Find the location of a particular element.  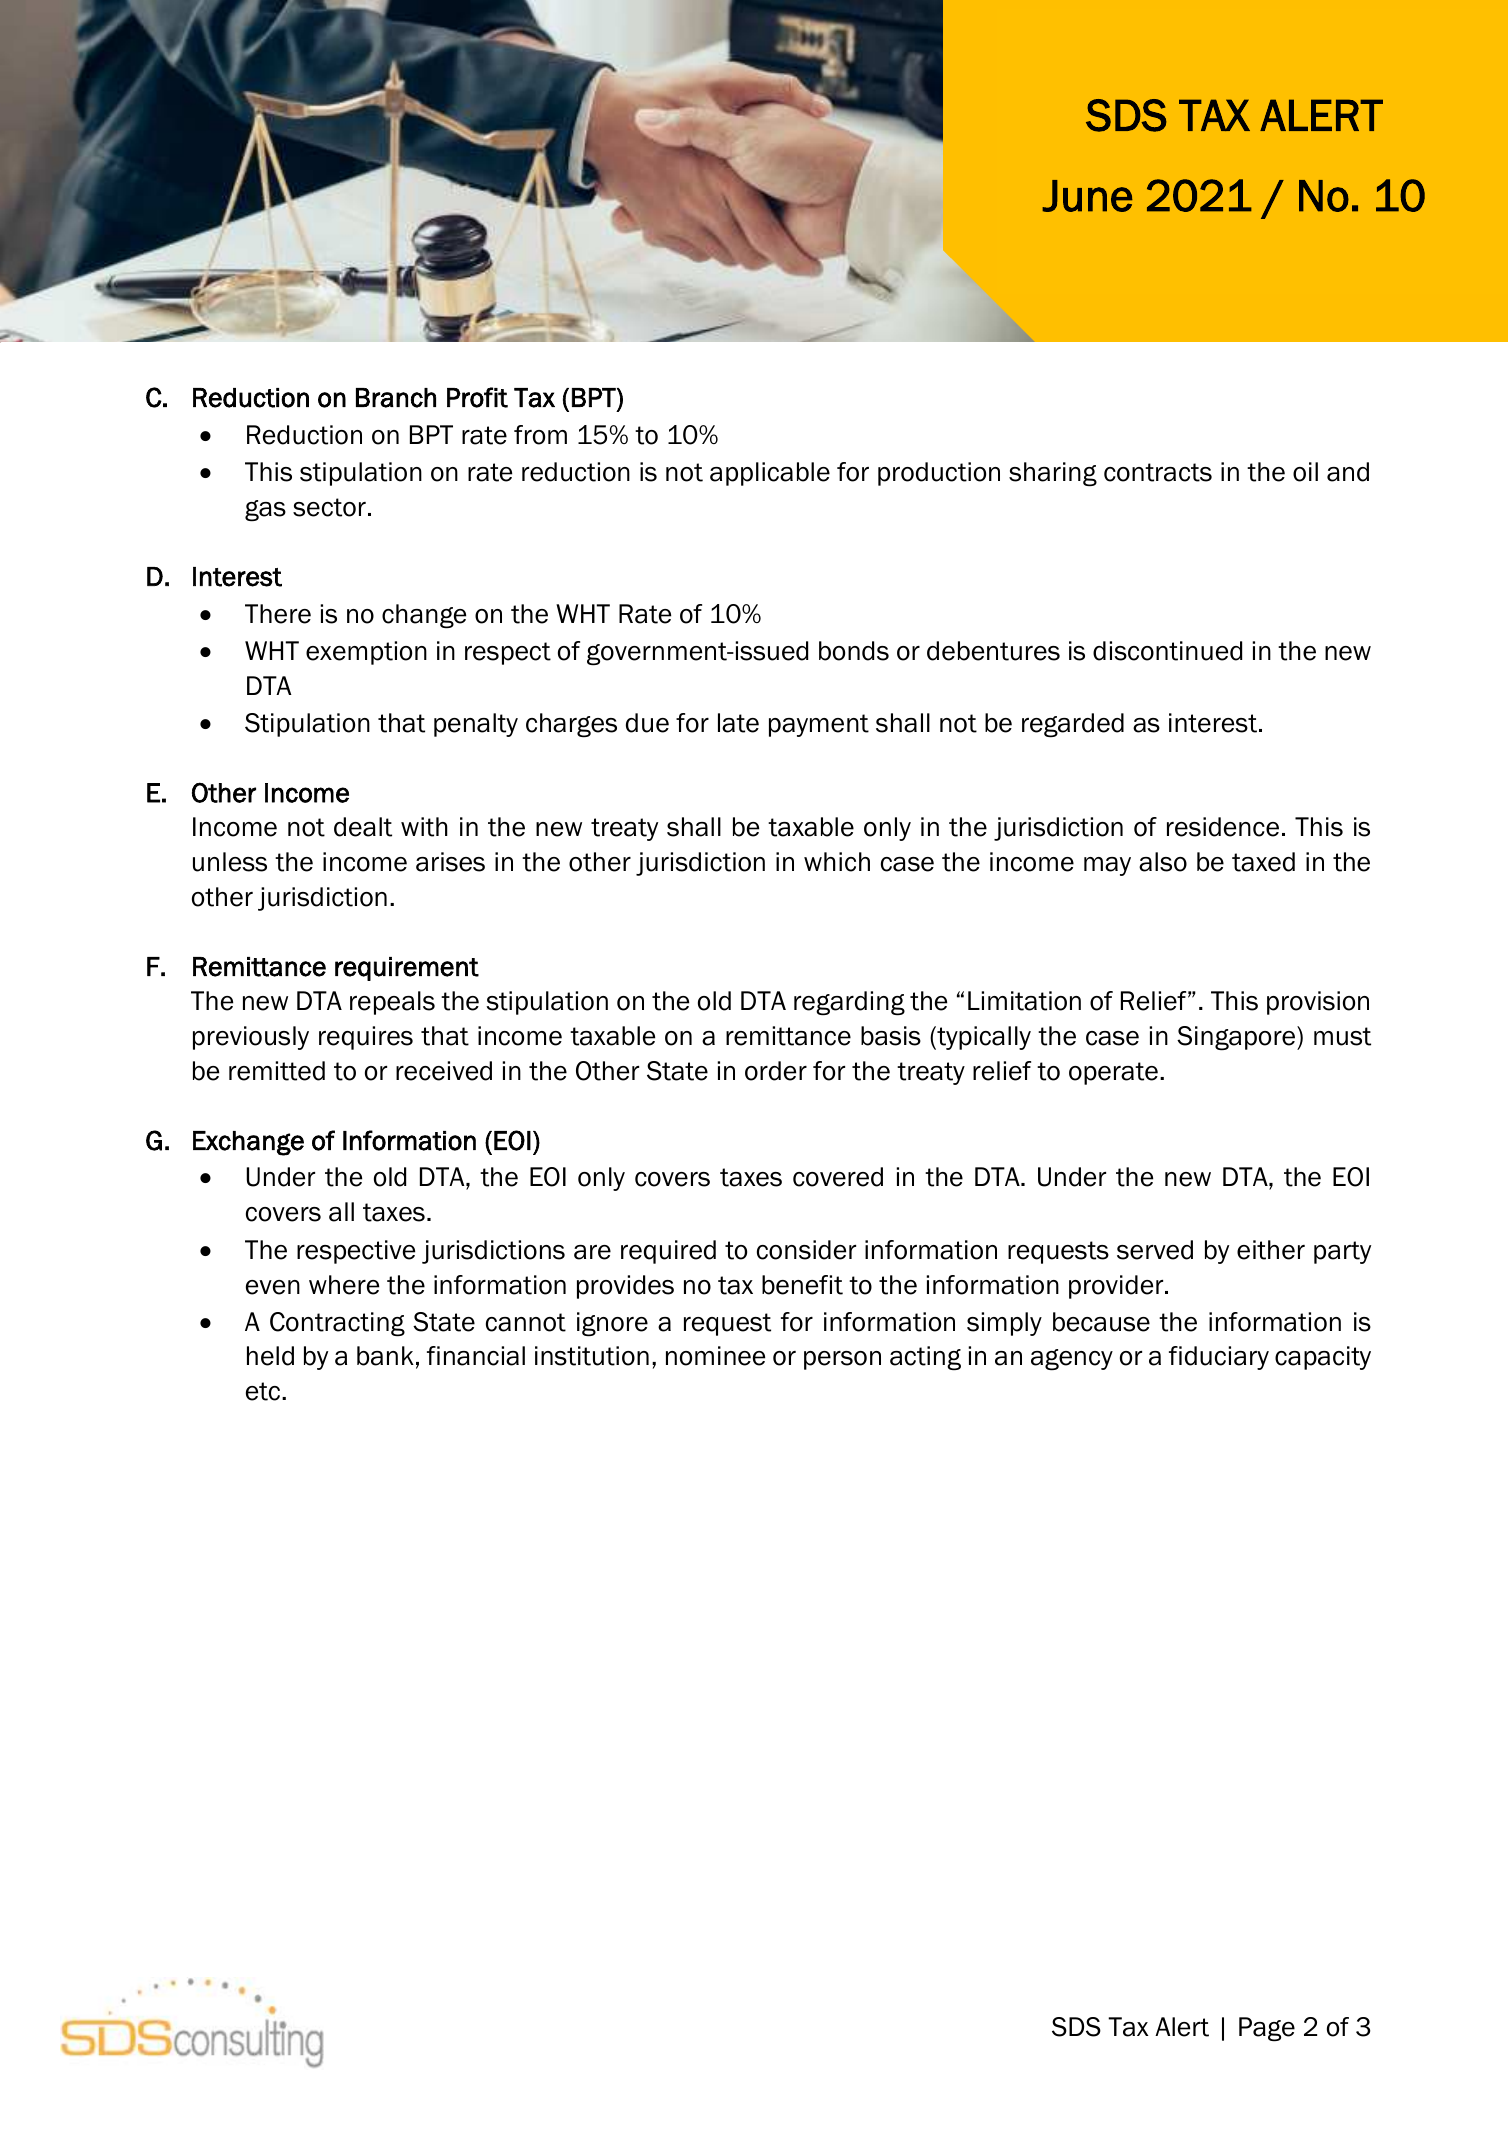

Page is located at coordinates (1267, 2029).
